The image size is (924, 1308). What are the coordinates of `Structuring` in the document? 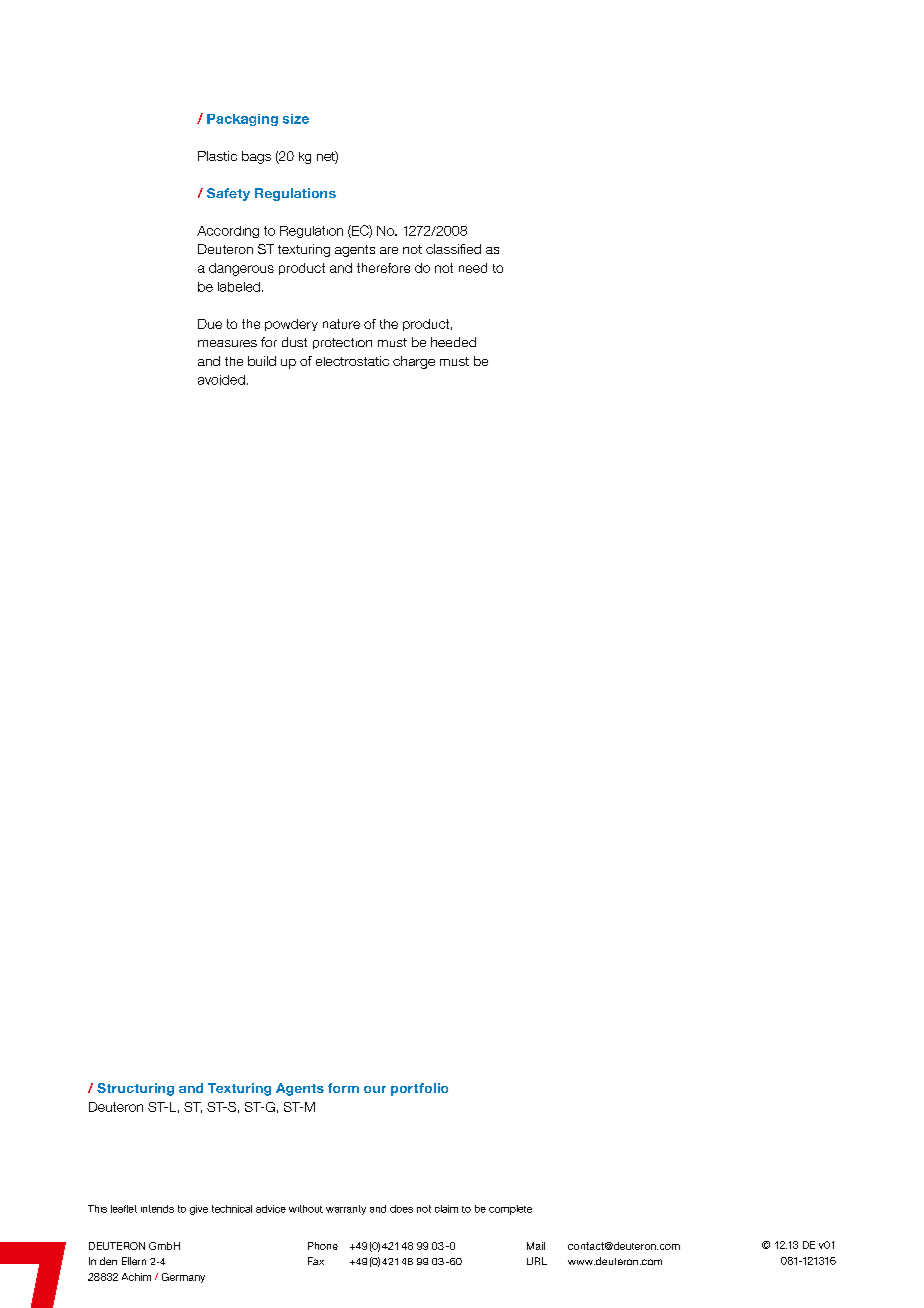 It's located at (135, 1089).
